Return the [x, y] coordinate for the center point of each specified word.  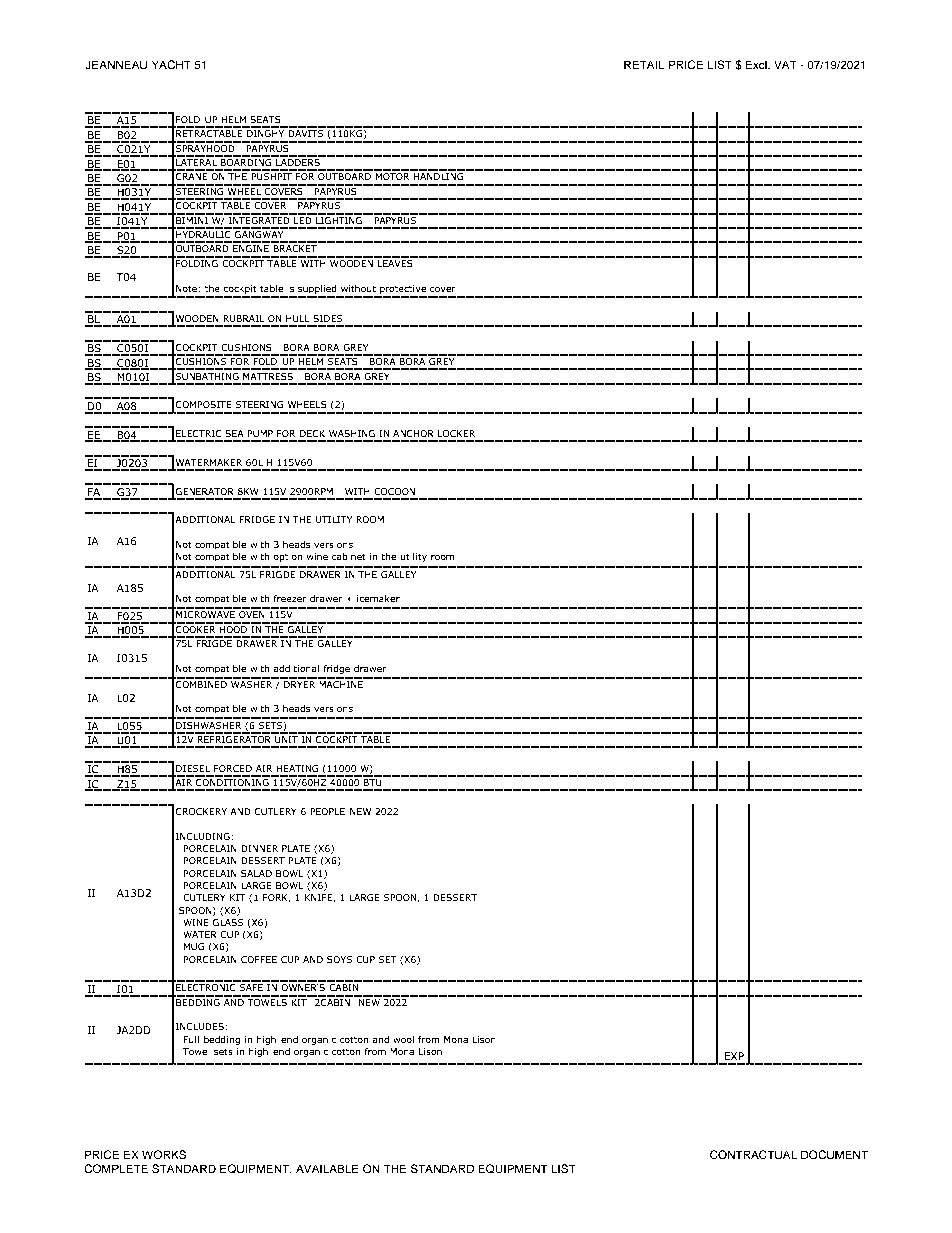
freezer [290, 598]
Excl [757, 64]
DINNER [259, 848]
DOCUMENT [834, 1155]
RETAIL [644, 64]
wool [403, 1039]
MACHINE [341, 683]
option [288, 557]
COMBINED [201, 683]
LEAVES [395, 262]
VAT [785, 64]
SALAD [256, 873]
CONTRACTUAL [753, 1155]
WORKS [164, 1155]
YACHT [171, 65]
